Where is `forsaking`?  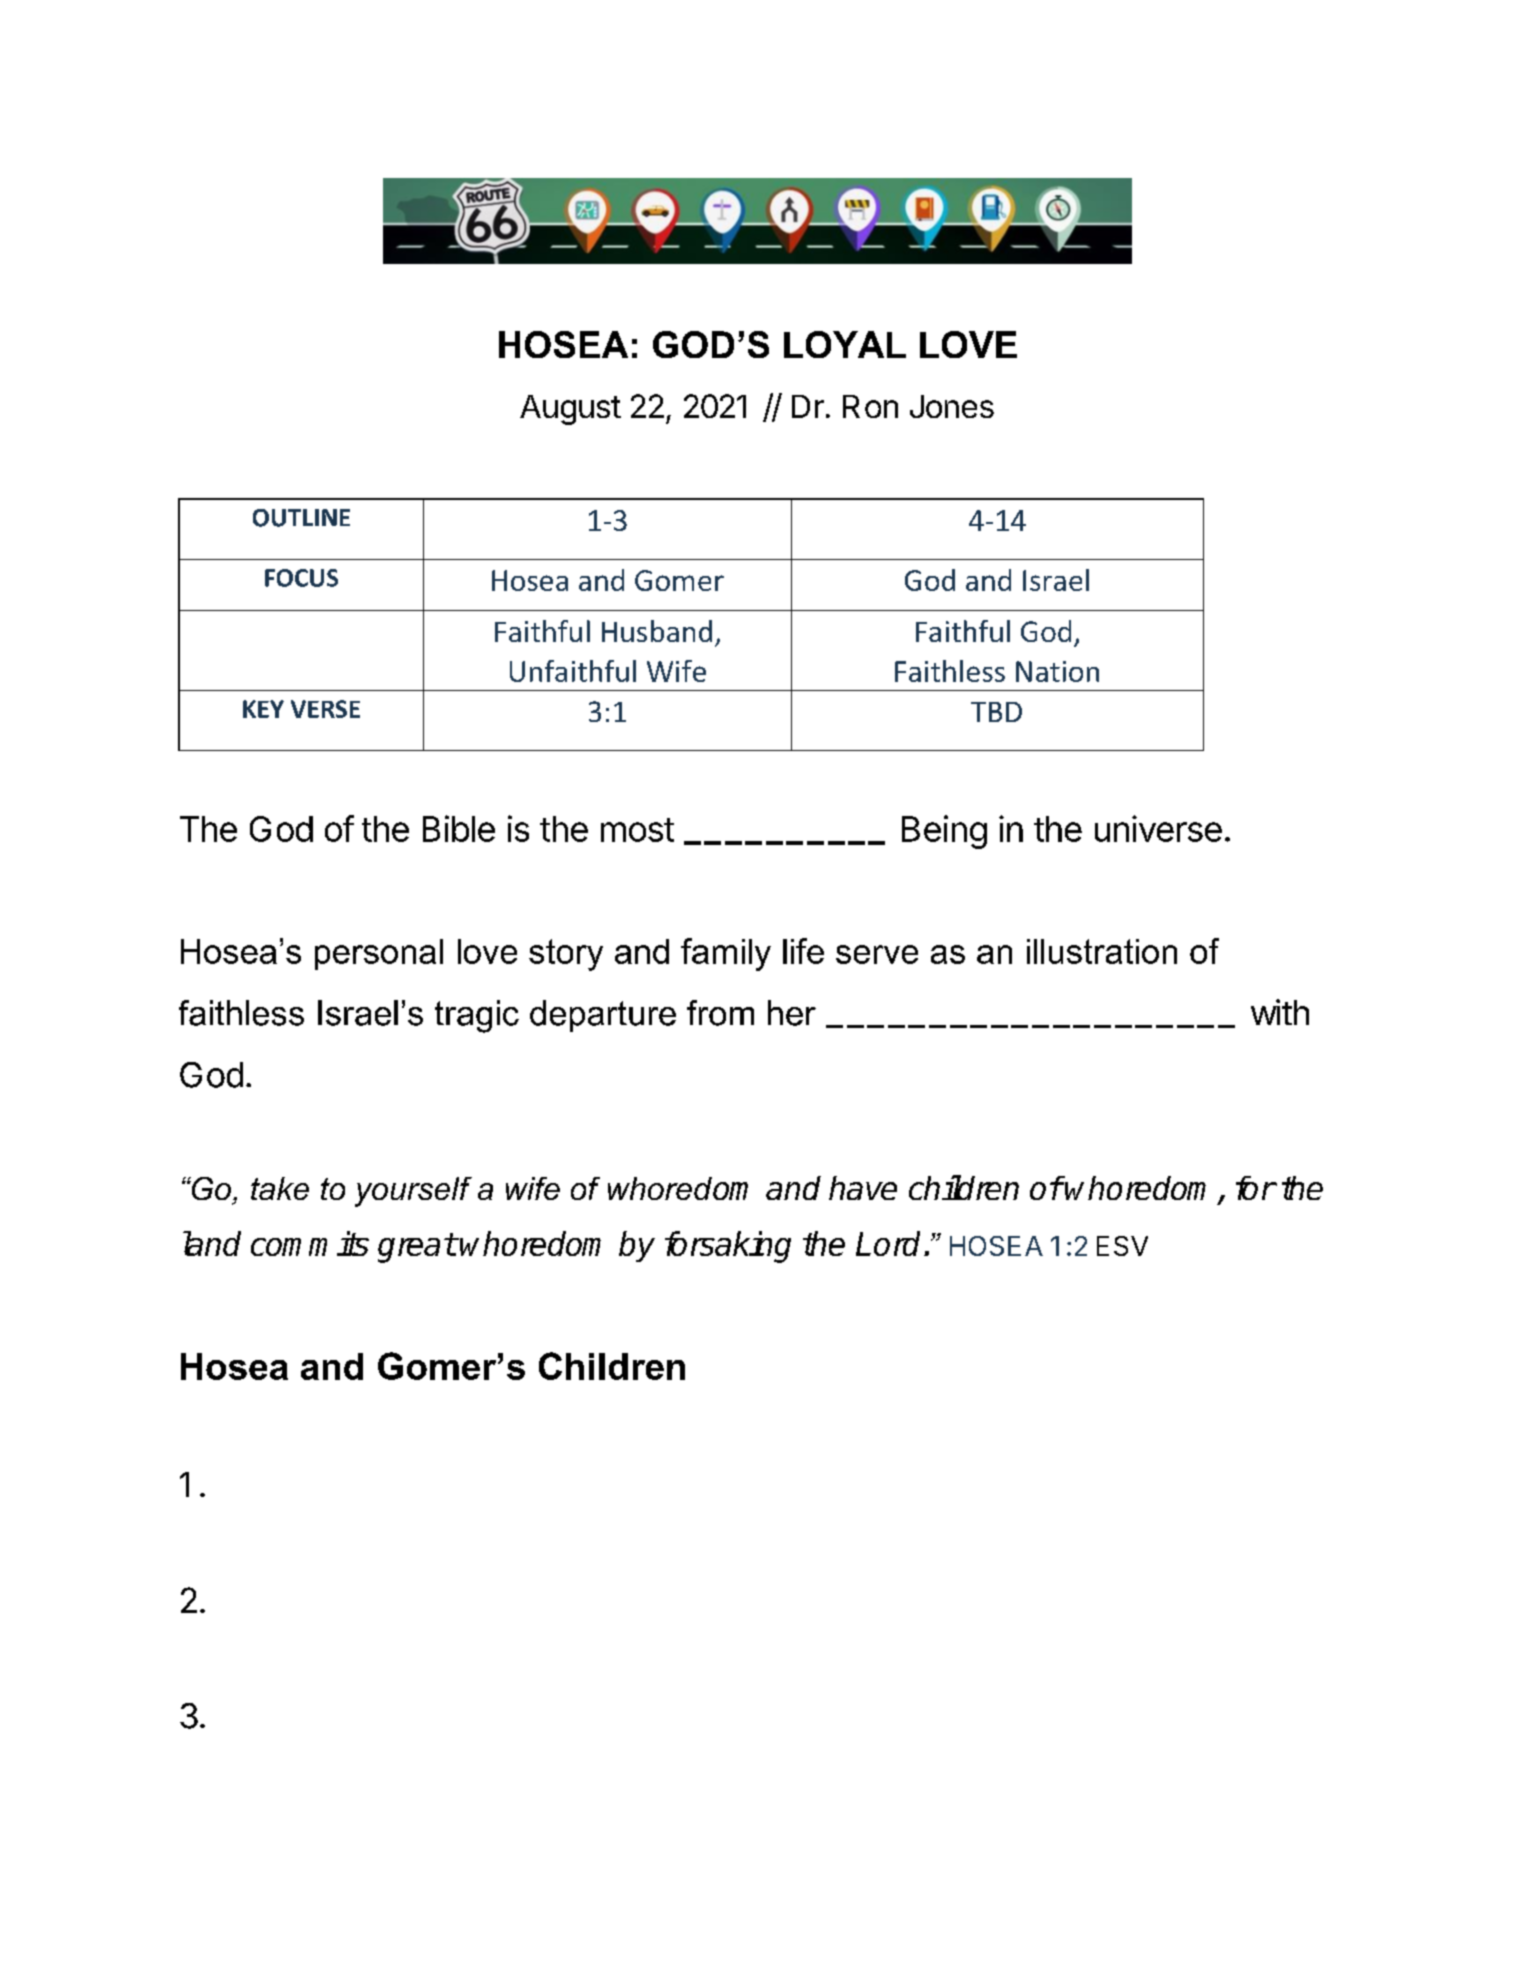
forsaking is located at coordinates (728, 1247).
